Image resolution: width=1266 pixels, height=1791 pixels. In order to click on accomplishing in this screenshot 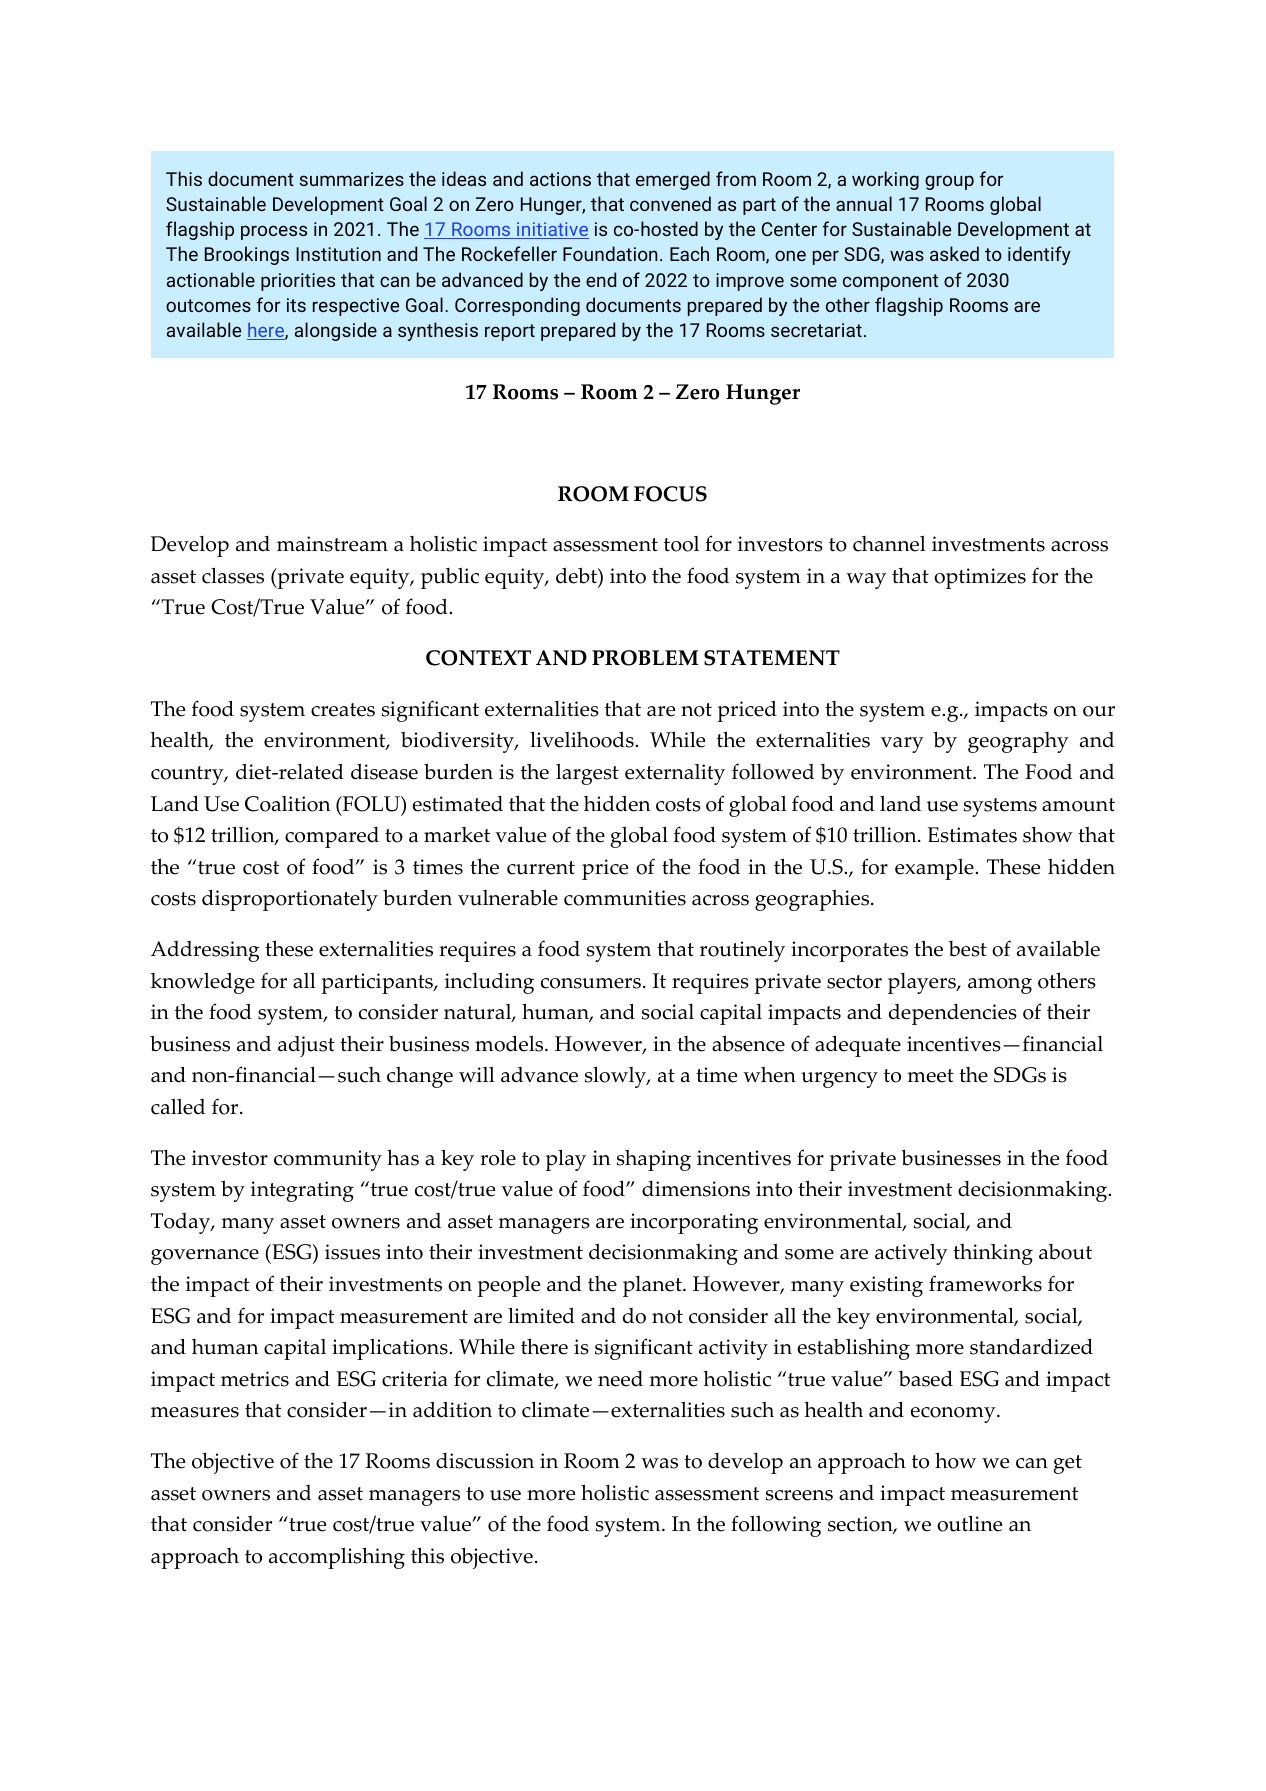, I will do `click(337, 1558)`.
